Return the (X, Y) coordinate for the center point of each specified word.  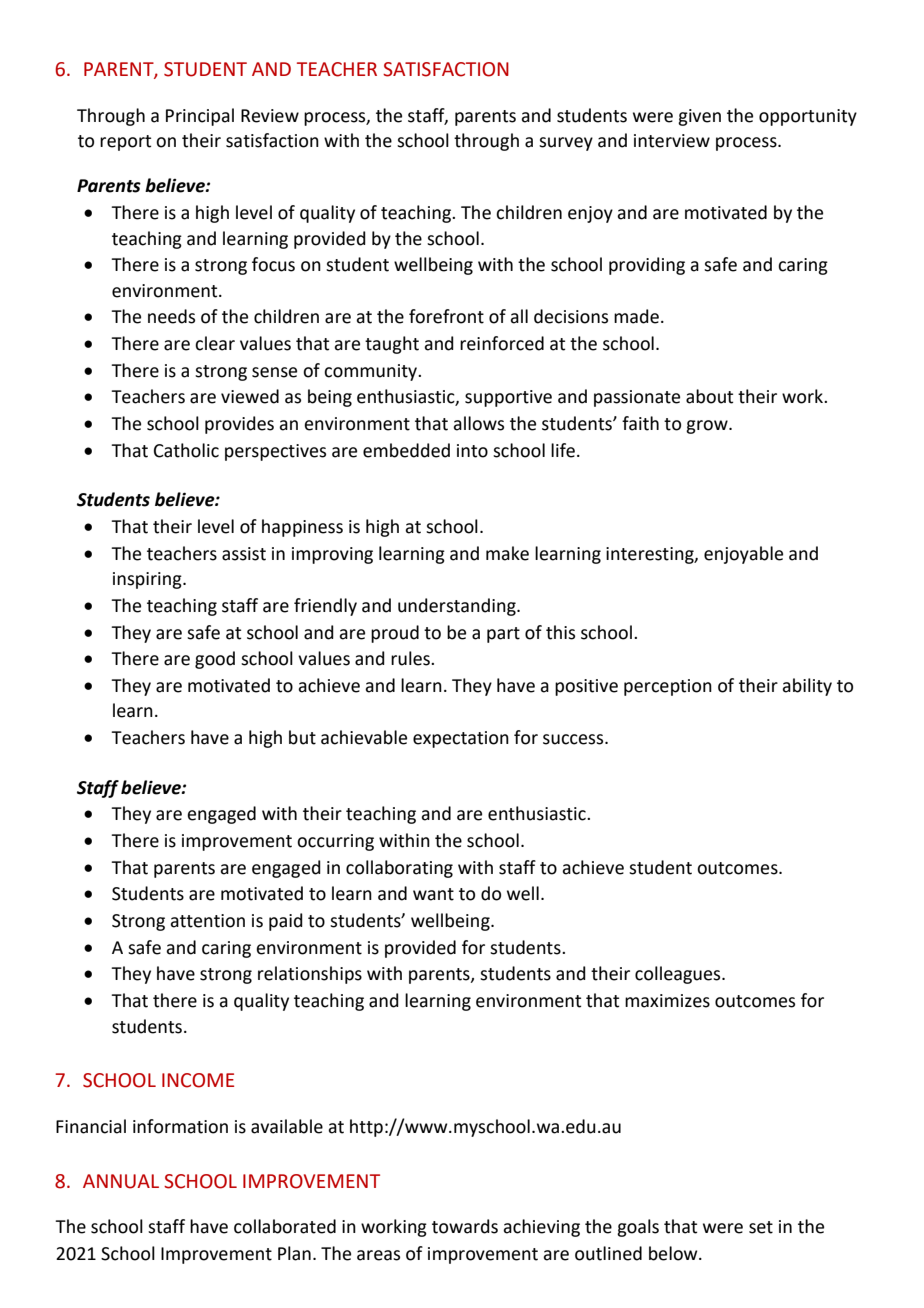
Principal (200, 117)
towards (465, 1226)
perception (668, 687)
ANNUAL (121, 1181)
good (215, 660)
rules (411, 658)
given (699, 117)
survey (566, 144)
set (761, 1227)
